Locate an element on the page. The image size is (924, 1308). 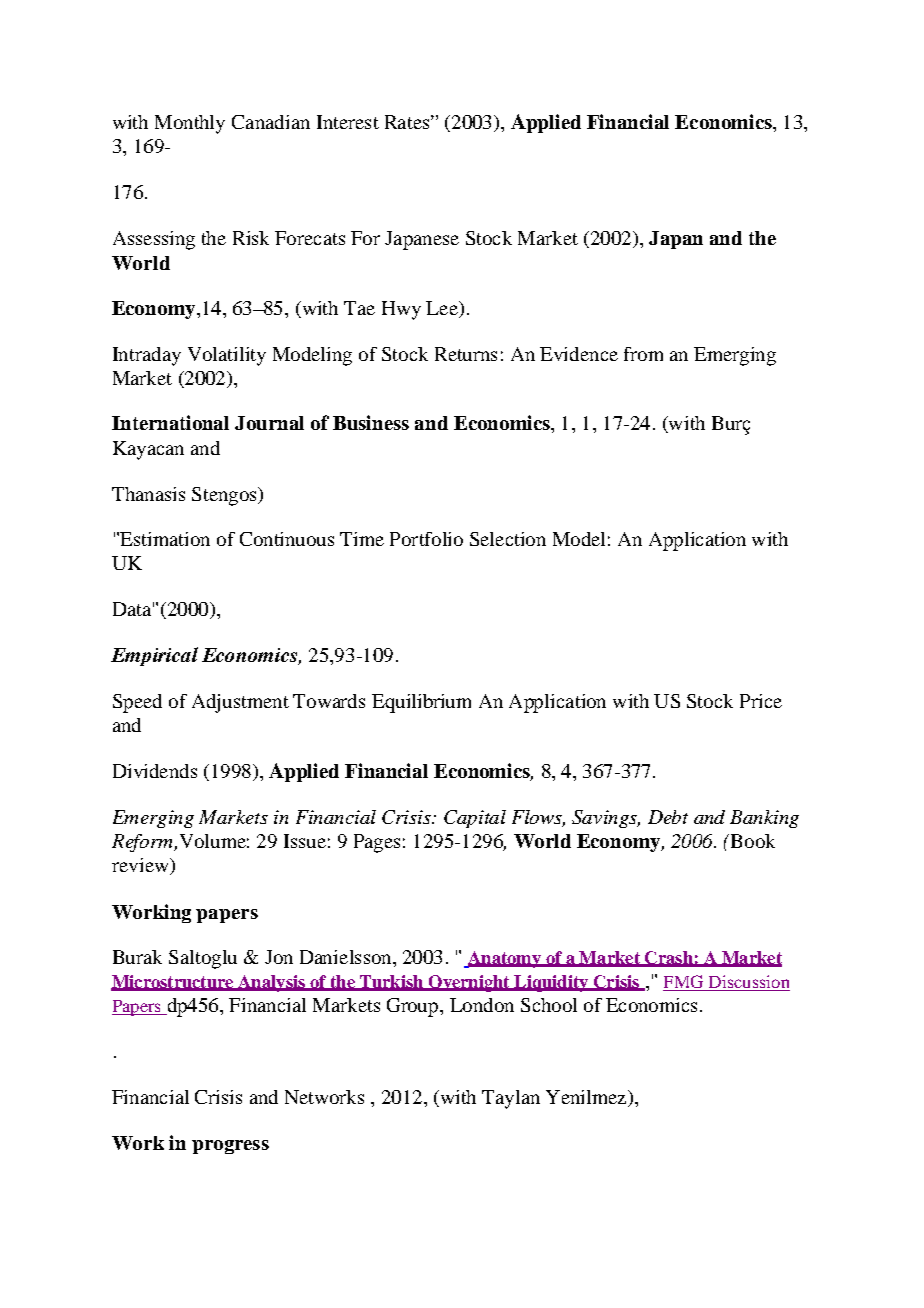
Equilibrium is located at coordinates (421, 703).
